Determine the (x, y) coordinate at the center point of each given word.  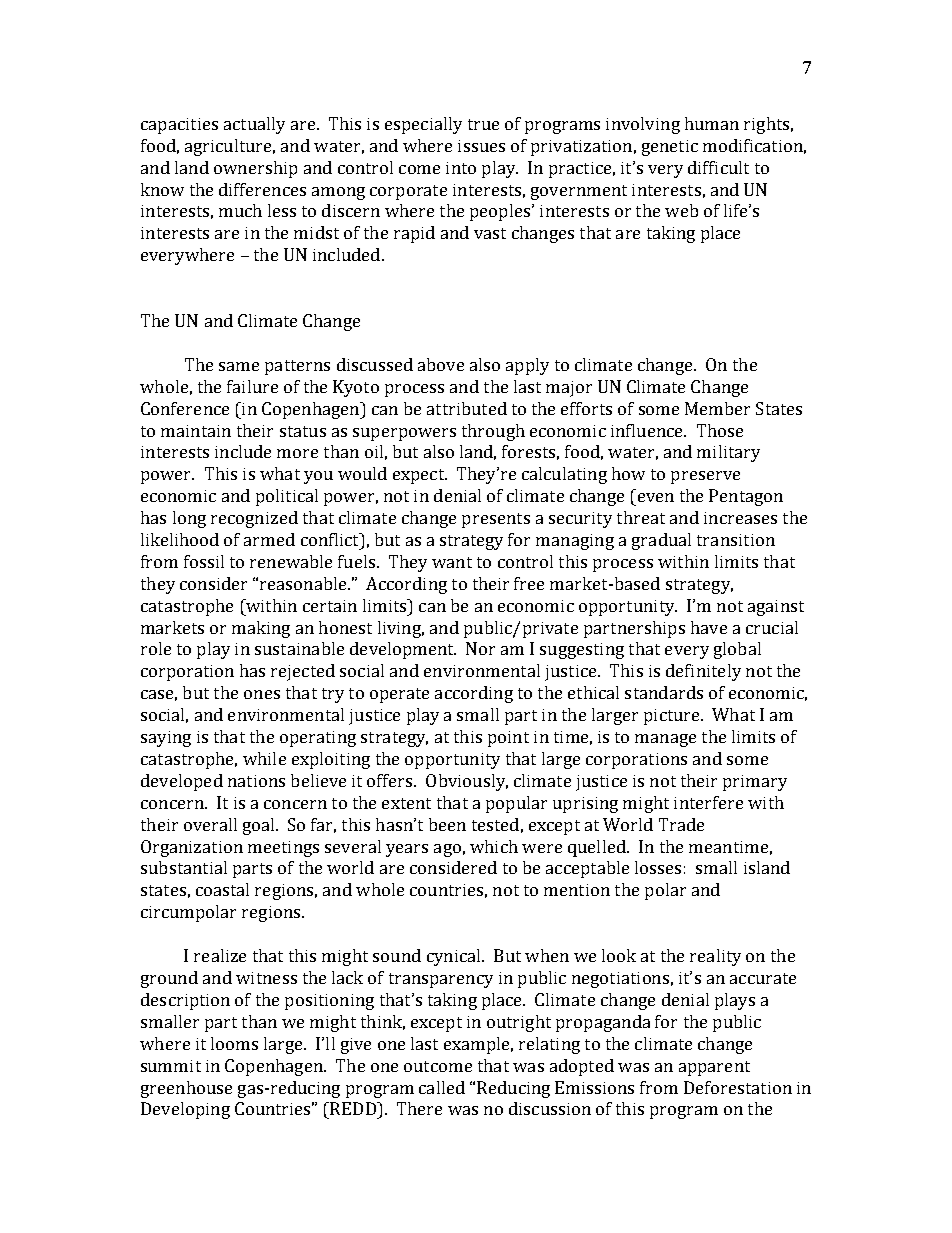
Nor (480, 648)
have (709, 627)
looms (234, 1043)
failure (252, 386)
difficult (718, 167)
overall (210, 824)
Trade (681, 824)
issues (481, 146)
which (494, 846)
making (261, 629)
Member (717, 408)
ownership (255, 169)
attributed (467, 408)
